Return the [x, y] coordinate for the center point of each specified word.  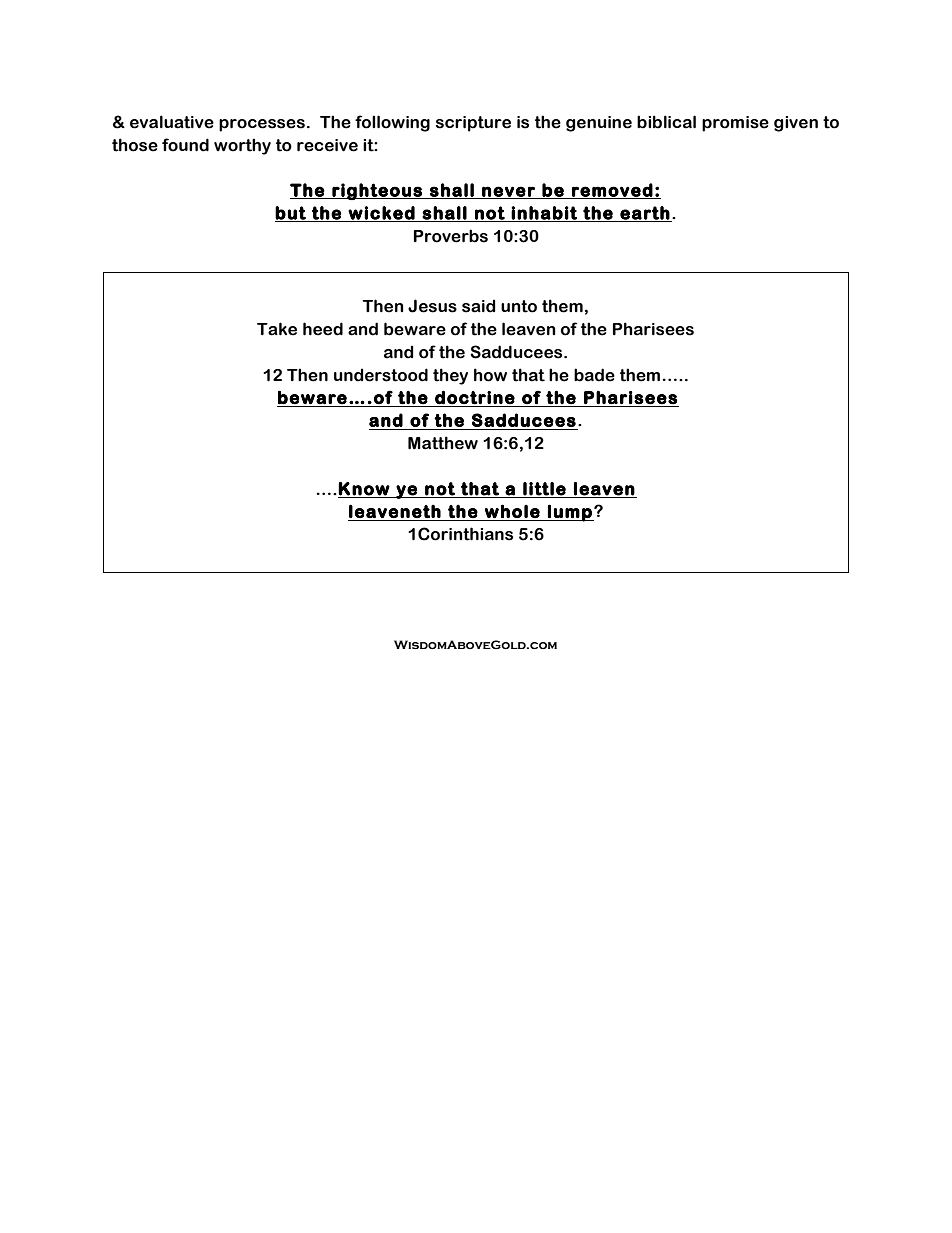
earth [644, 214]
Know [364, 489]
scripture [473, 124]
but [291, 214]
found [185, 145]
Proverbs [451, 236]
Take [277, 329]
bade [594, 375]
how [490, 375]
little [544, 489]
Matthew [443, 443]
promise [735, 124]
